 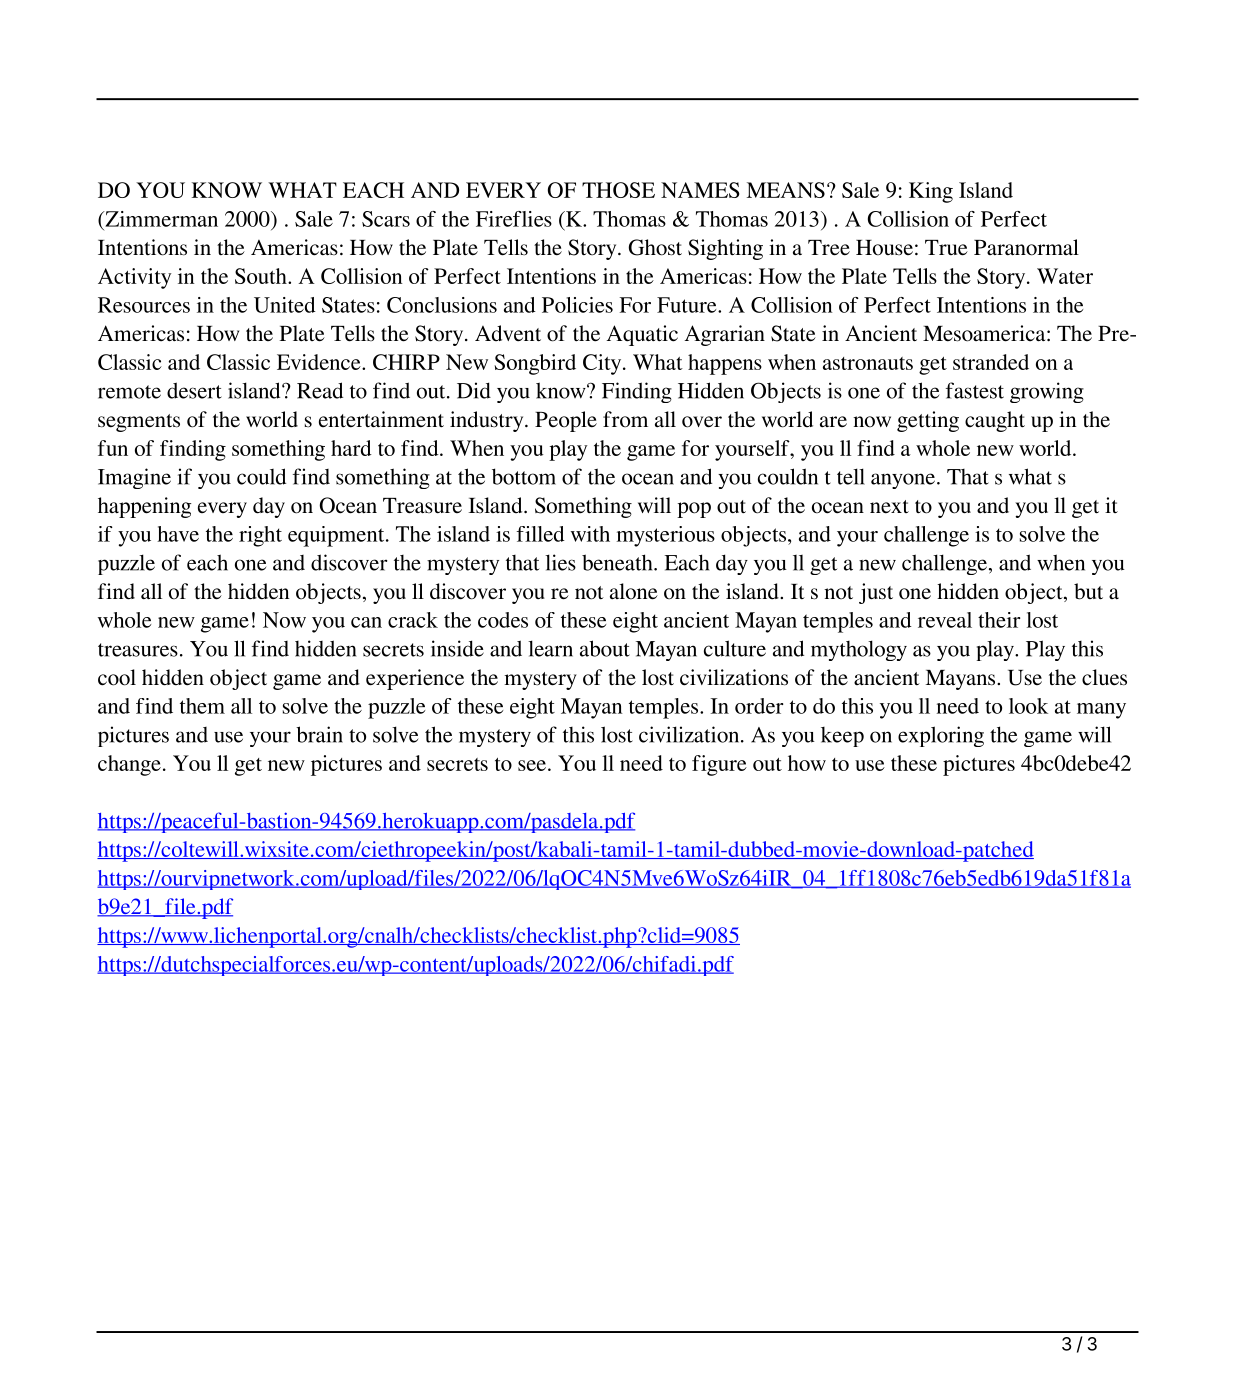 I want to click on next, so click(x=889, y=507).
